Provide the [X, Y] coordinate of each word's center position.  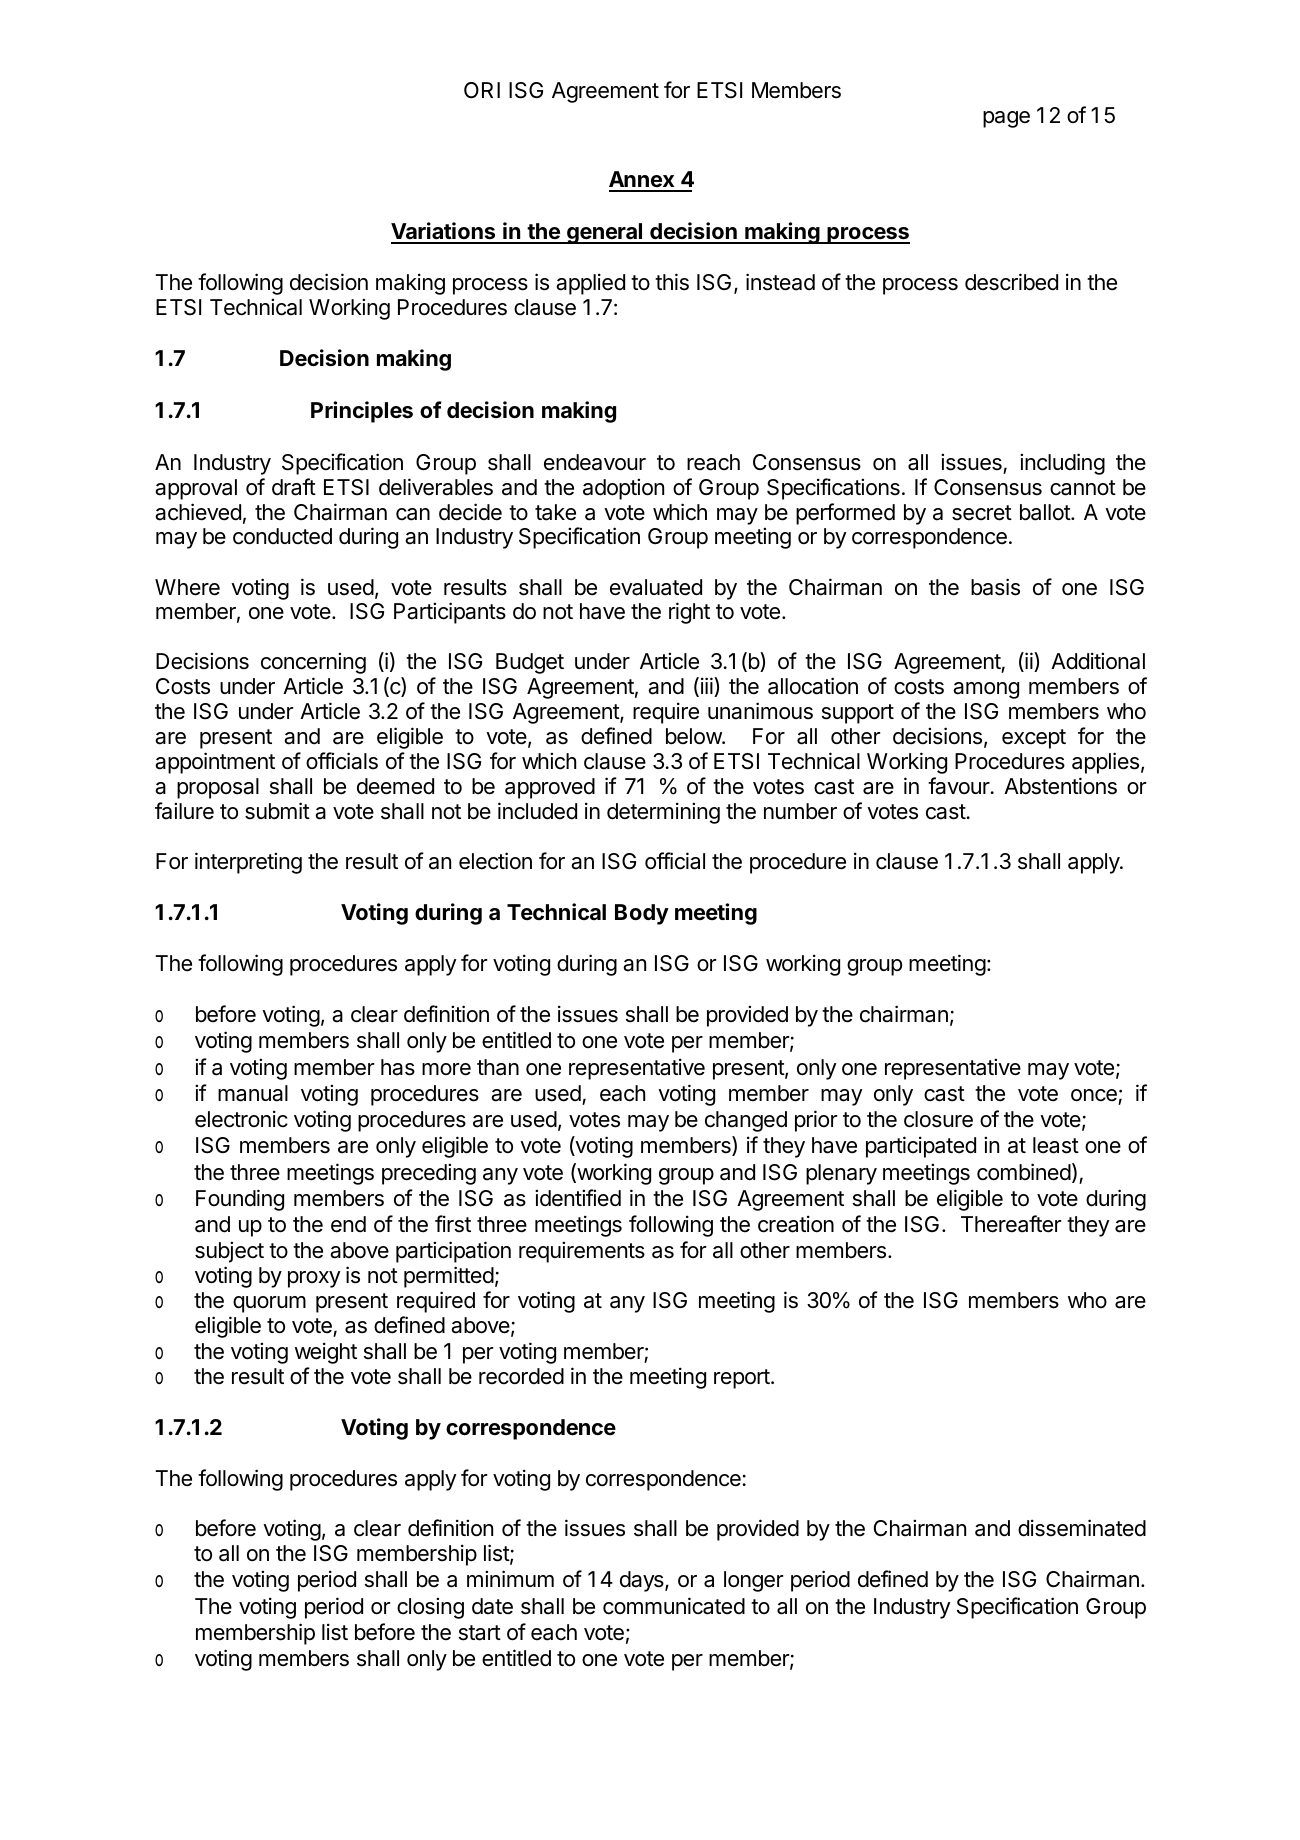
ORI [482, 90]
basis [995, 587]
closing [430, 1608]
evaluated [656, 587]
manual [253, 1093]
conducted [282, 536]
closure [938, 1119]
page [1006, 119]
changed [746, 1121]
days [643, 1581]
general [605, 233]
